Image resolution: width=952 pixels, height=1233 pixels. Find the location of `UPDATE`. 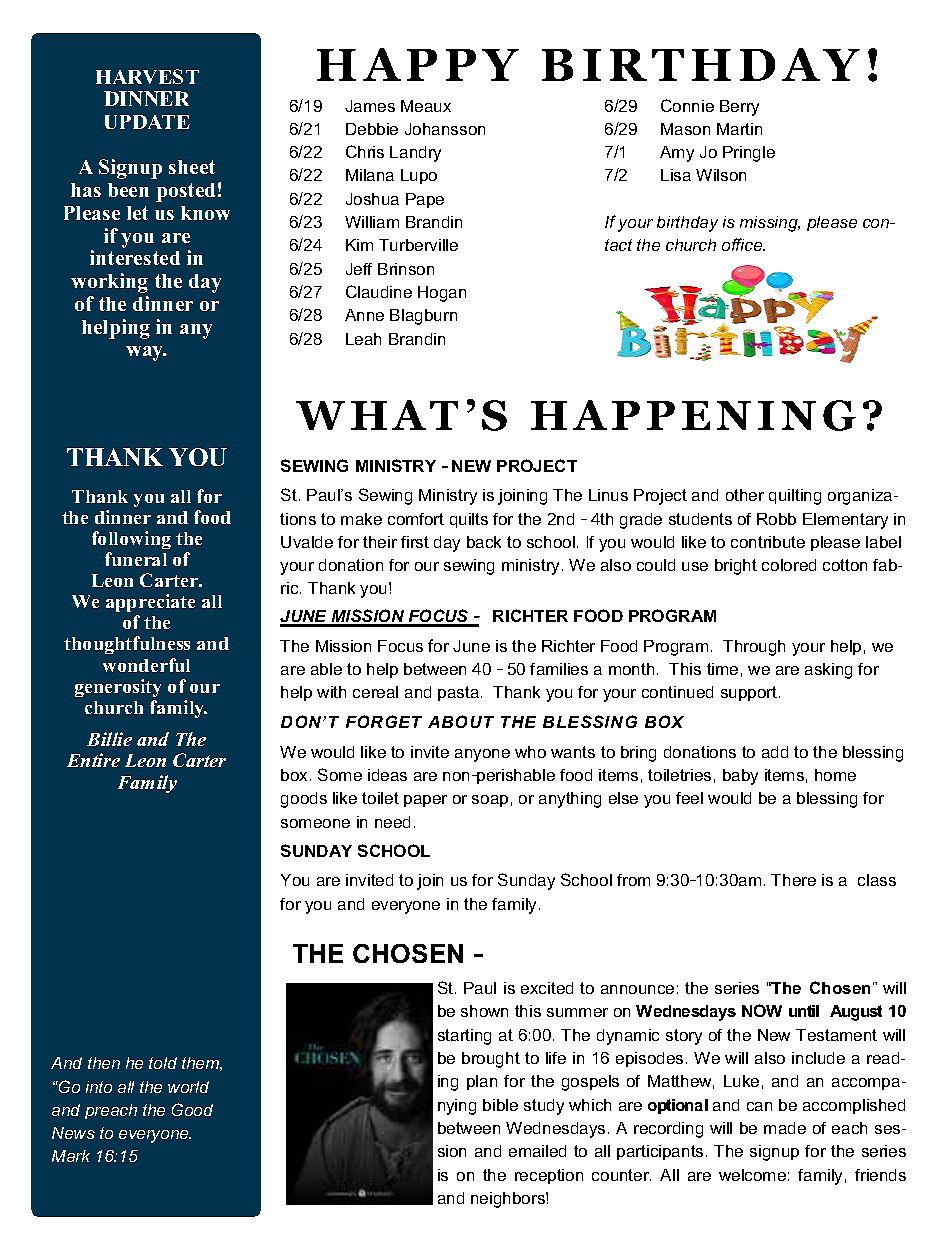

UPDATE is located at coordinates (147, 122).
